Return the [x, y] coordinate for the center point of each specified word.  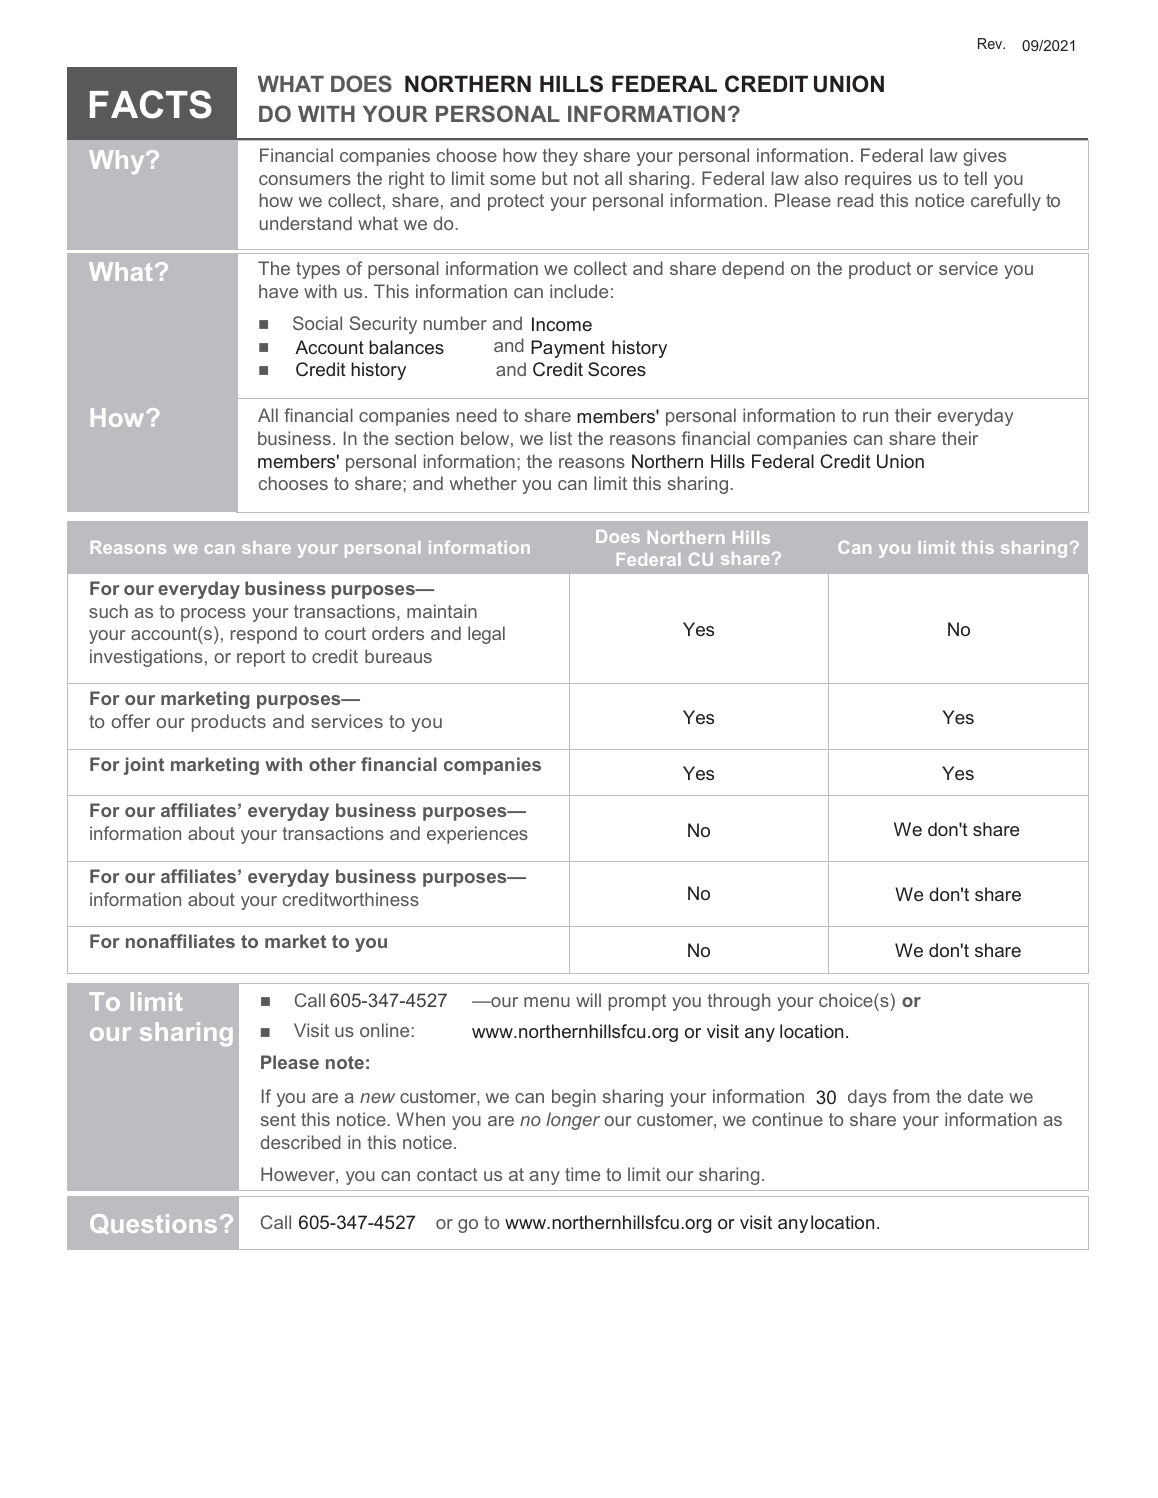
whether [483, 483]
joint [144, 766]
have [278, 291]
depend [753, 270]
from [911, 1096]
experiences [477, 835]
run [875, 417]
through [738, 1002]
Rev [991, 43]
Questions [153, 1224]
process [213, 615]
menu [547, 1002]
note [345, 1062]
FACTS [151, 104]
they [560, 157]
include [579, 291]
